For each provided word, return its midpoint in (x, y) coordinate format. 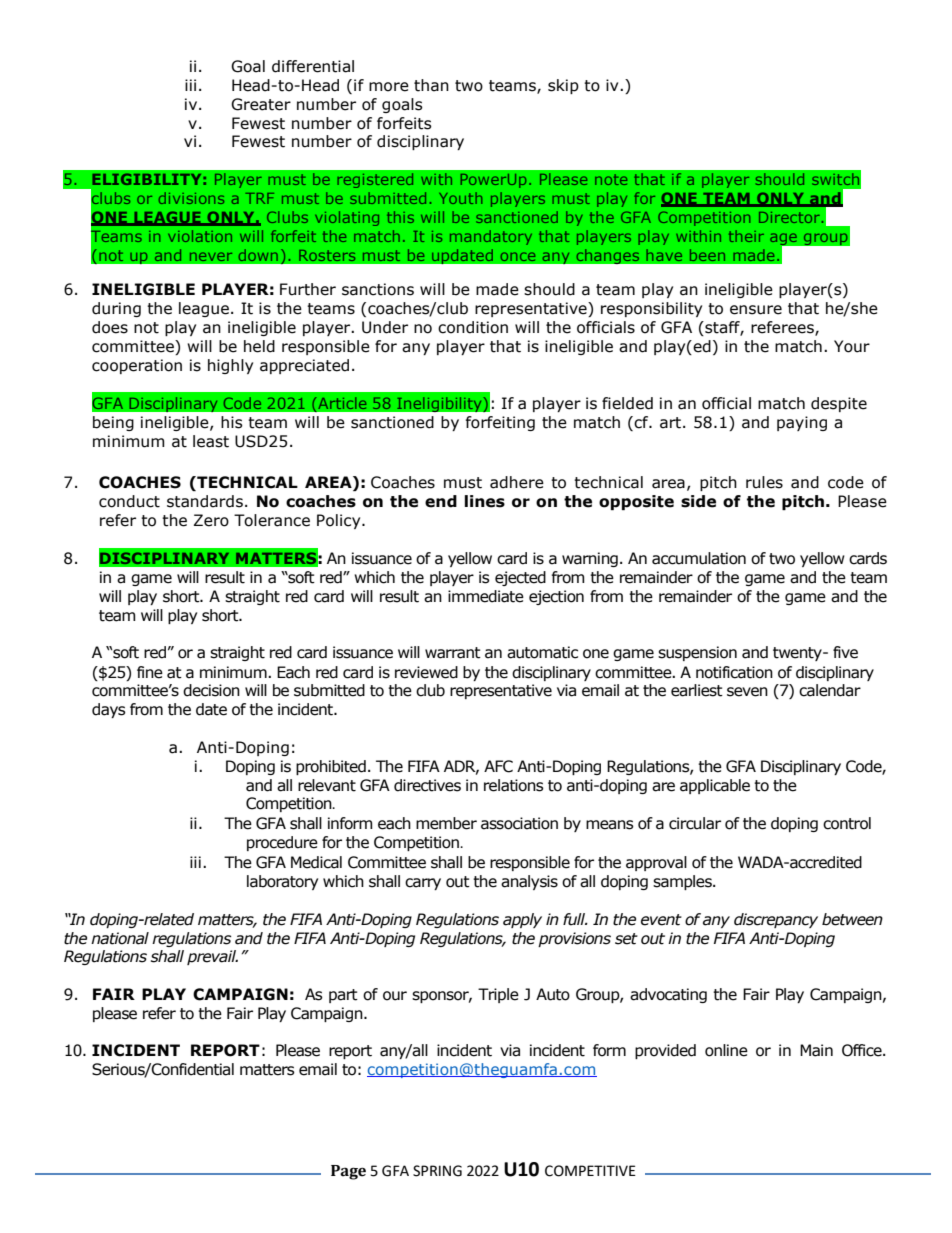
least (211, 441)
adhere (517, 482)
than (431, 85)
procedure (282, 843)
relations (514, 785)
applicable (715, 786)
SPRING (437, 1171)
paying (802, 423)
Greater (261, 104)
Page (348, 1172)
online (726, 1050)
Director (789, 217)
